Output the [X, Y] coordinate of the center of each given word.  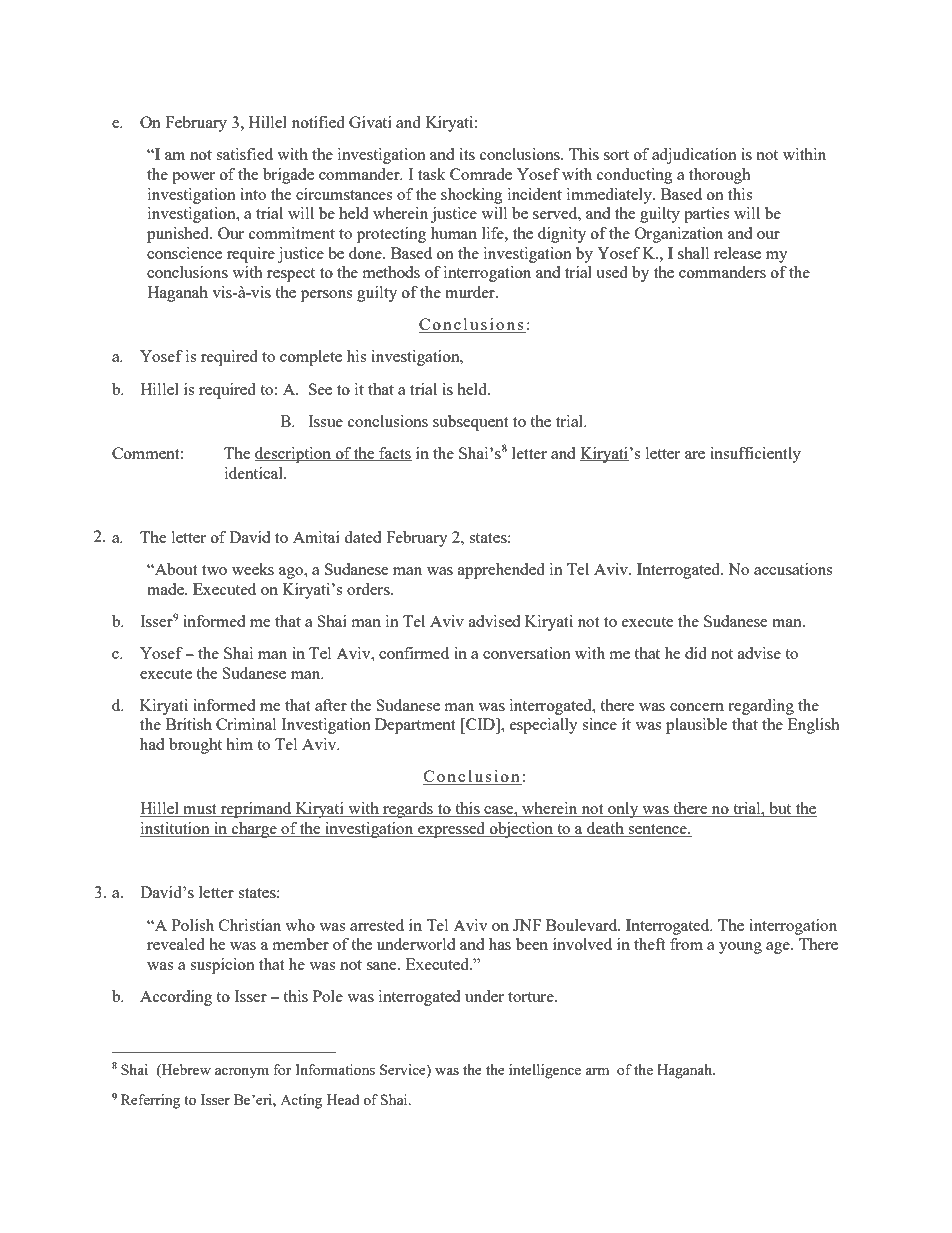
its [467, 154]
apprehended [501, 571]
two [214, 570]
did [696, 653]
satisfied [244, 154]
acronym [242, 1073]
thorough [720, 176]
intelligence [545, 1071]
